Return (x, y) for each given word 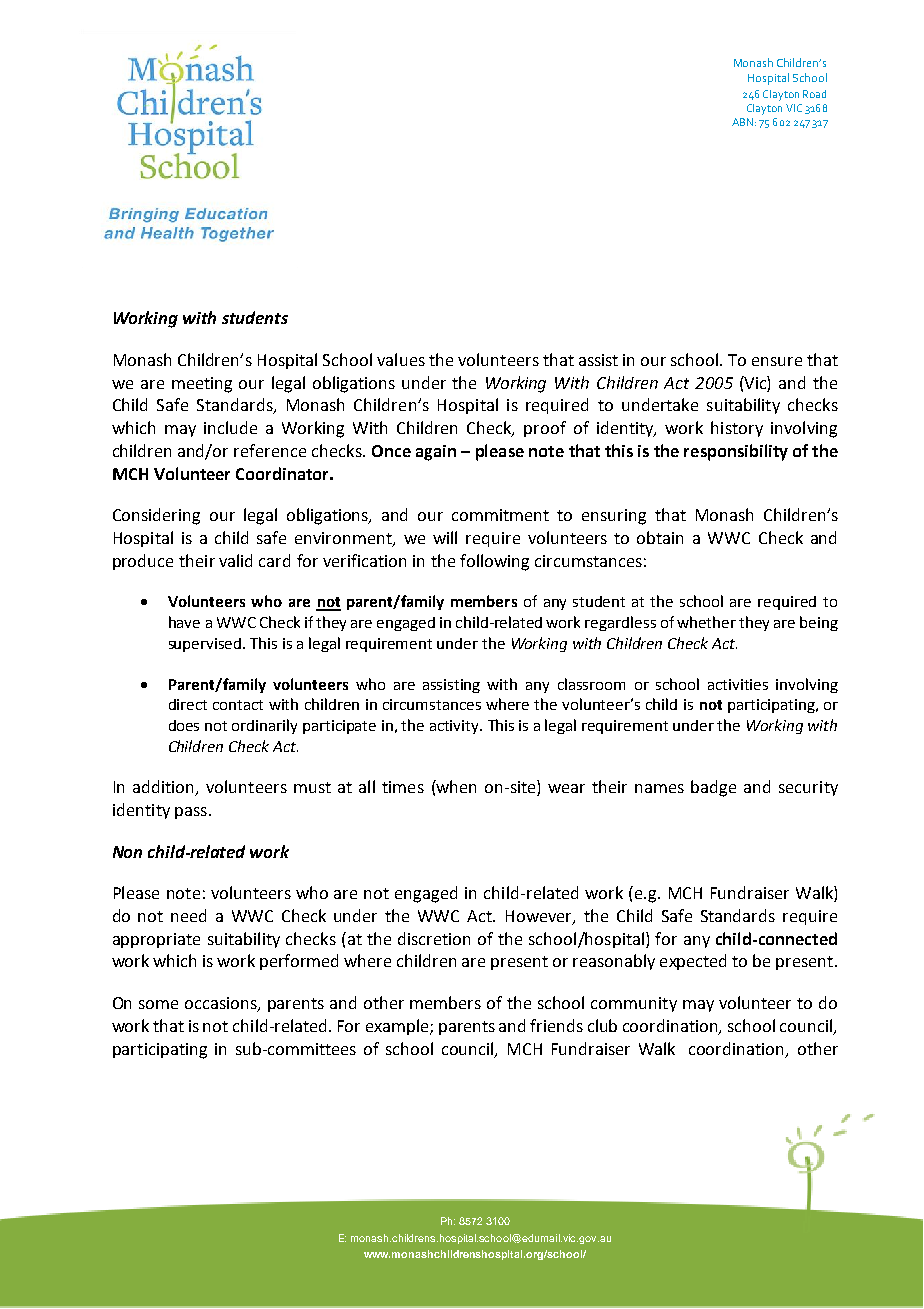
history (737, 429)
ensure (777, 361)
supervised (206, 645)
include (230, 427)
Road (814, 94)
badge (713, 788)
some (158, 1004)
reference (270, 450)
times (403, 787)
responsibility (736, 452)
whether (706, 622)
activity (456, 727)
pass (192, 813)
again (436, 453)
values (401, 359)
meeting (202, 385)
